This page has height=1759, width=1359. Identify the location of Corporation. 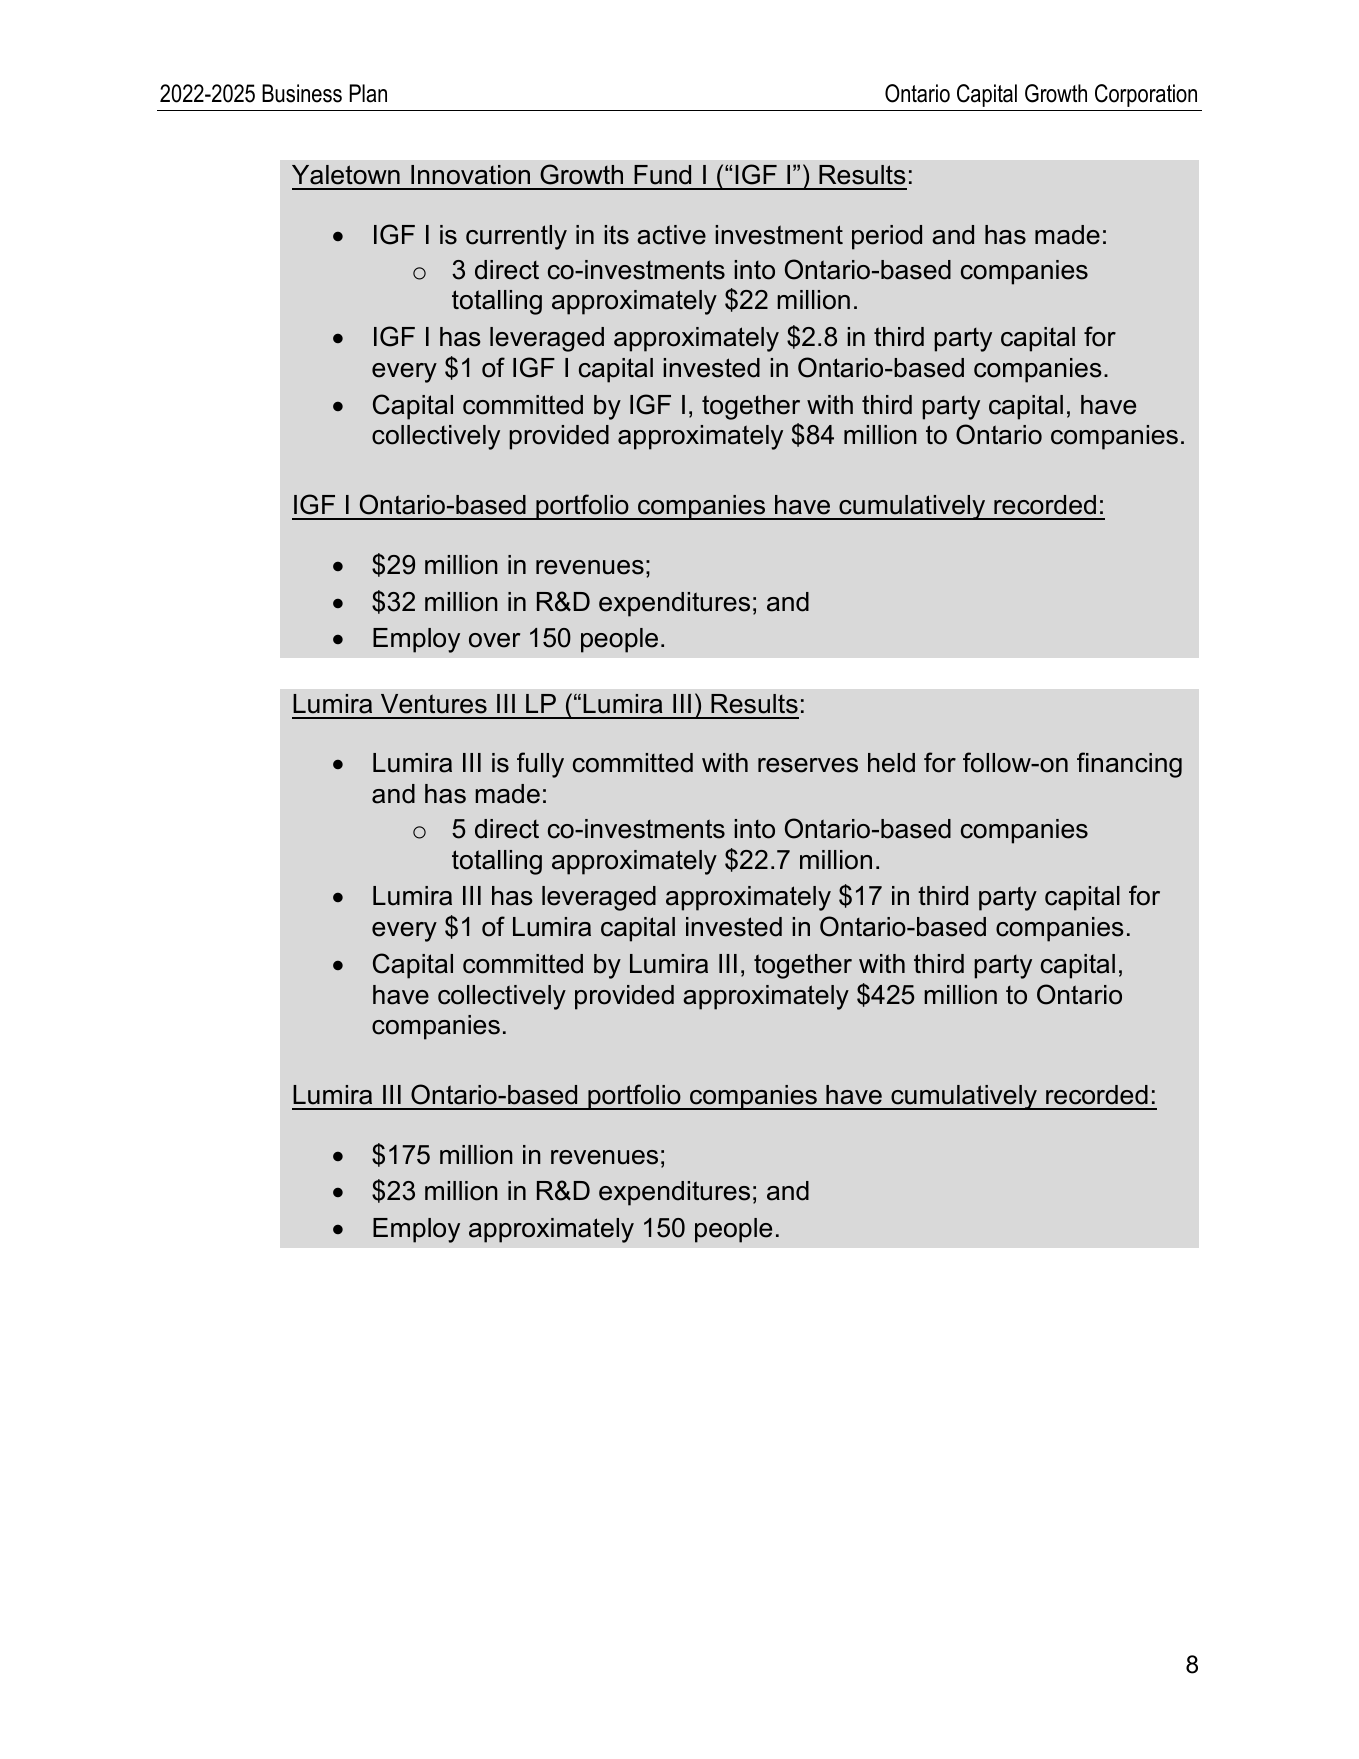
(1146, 95).
